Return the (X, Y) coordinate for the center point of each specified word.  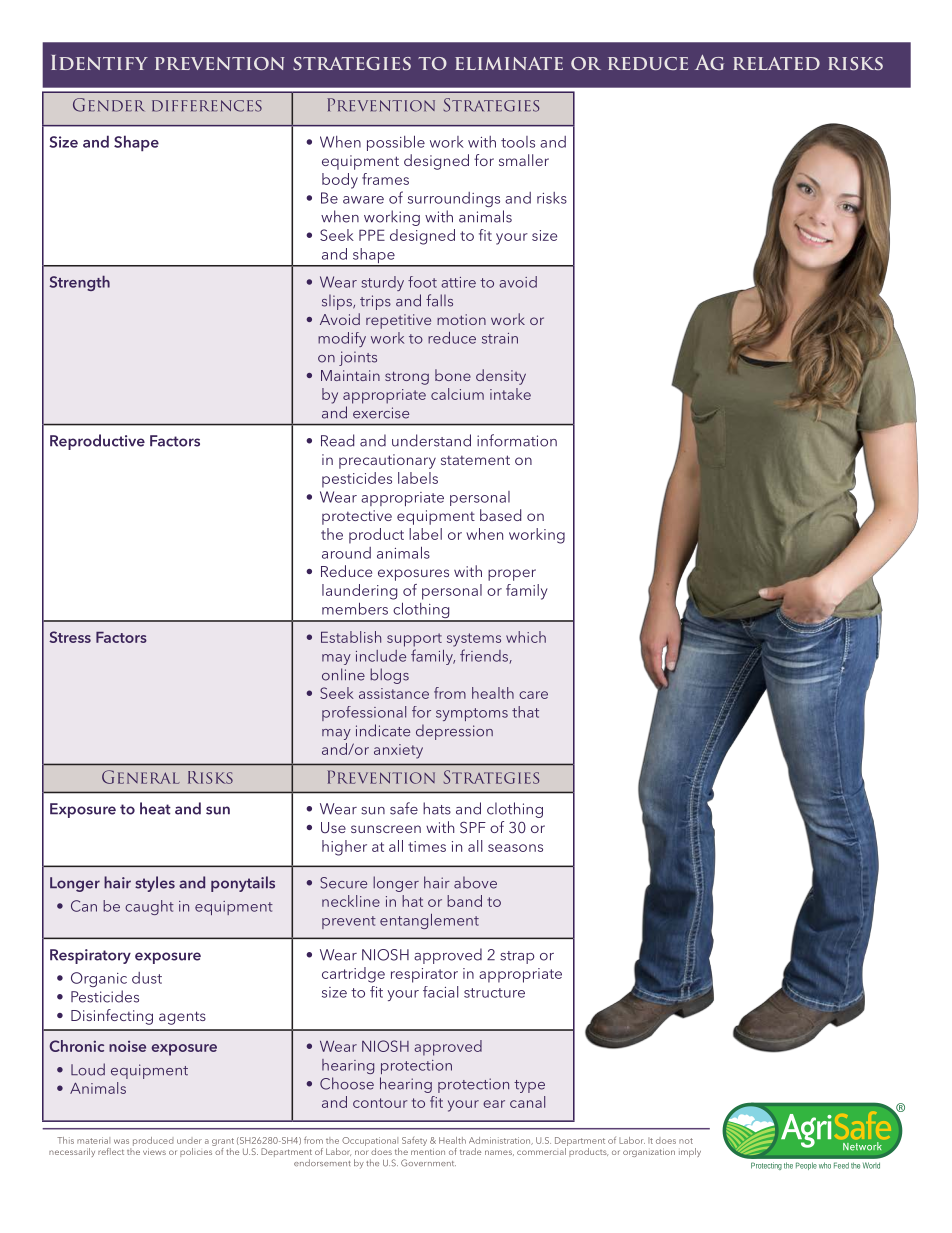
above (475, 882)
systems (474, 640)
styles (155, 884)
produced (153, 1141)
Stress (70, 637)
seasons (515, 848)
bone (453, 375)
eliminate (509, 63)
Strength (80, 283)
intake (510, 394)
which (526, 637)
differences (207, 106)
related (776, 63)
